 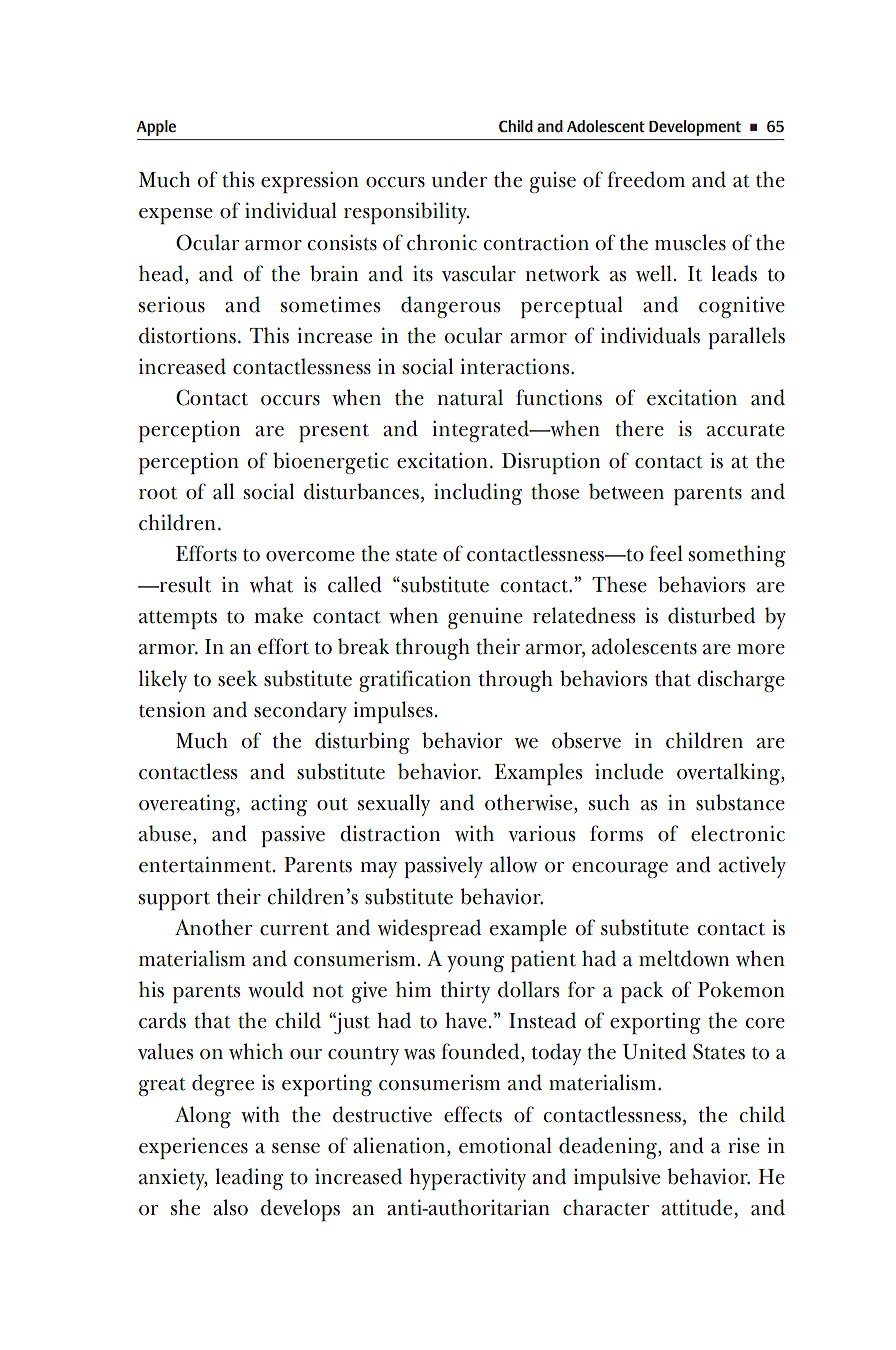 What do you see at coordinates (470, 397) in the screenshot?
I see `natural` at bounding box center [470, 397].
